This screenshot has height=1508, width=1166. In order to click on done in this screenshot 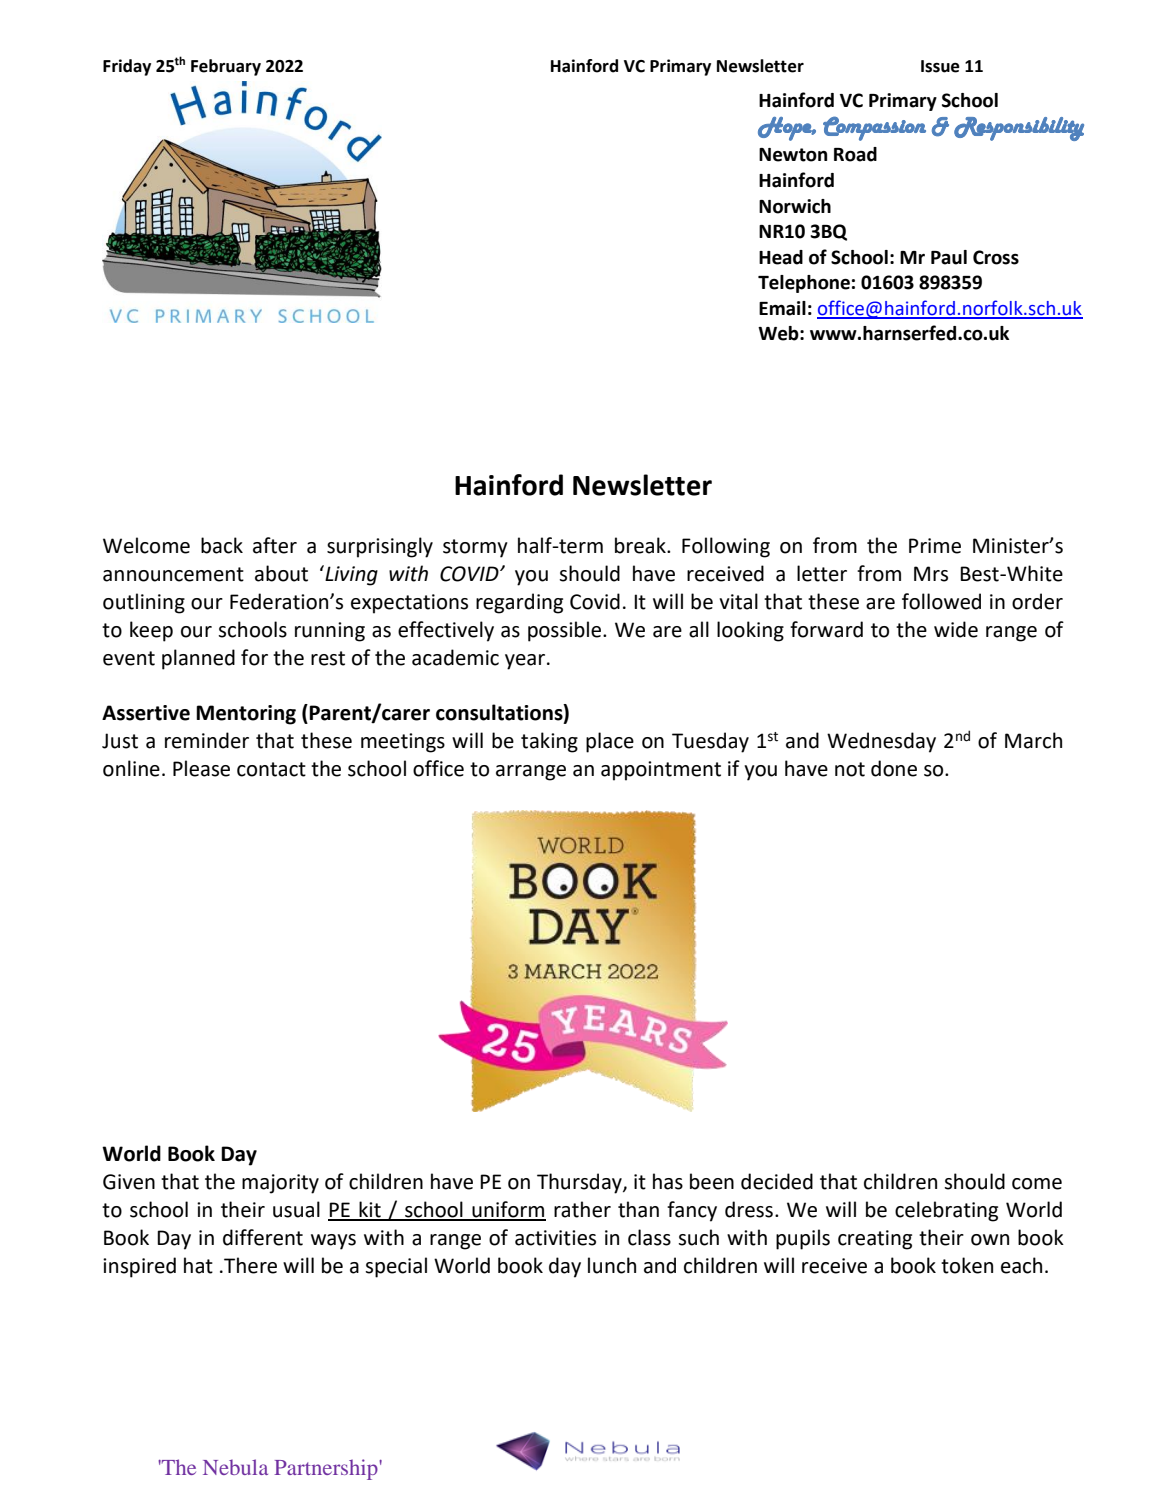, I will do `click(894, 768)`.
